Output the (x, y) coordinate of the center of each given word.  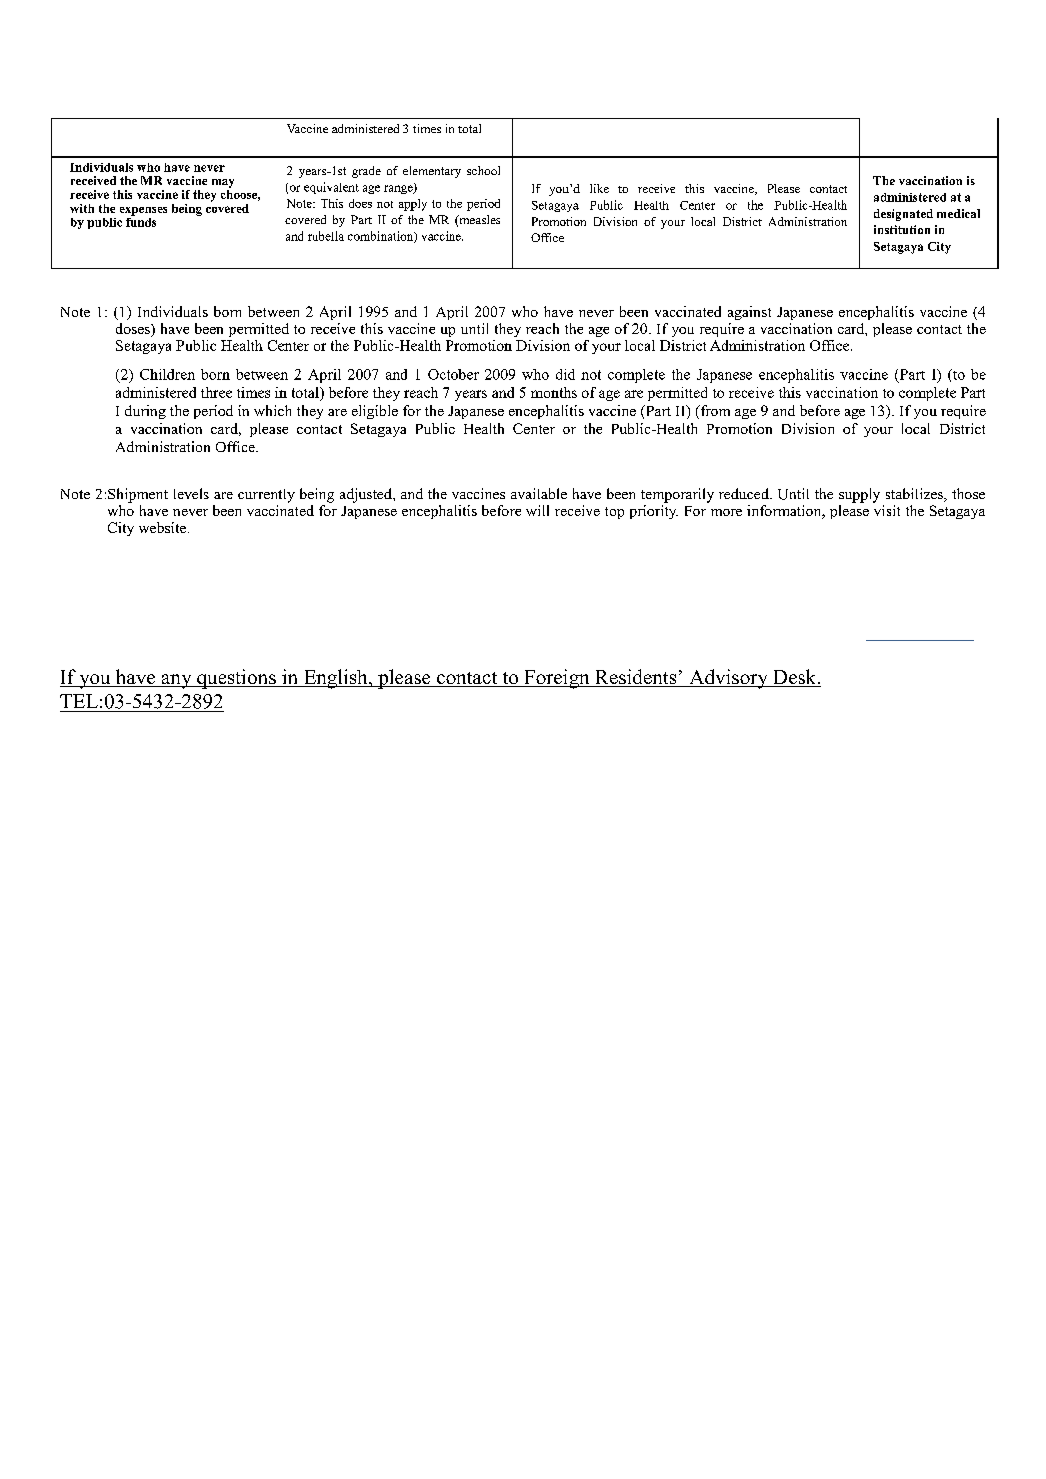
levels (191, 493)
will (537, 510)
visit (886, 509)
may (223, 183)
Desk (795, 678)
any (176, 681)
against (749, 313)
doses (134, 330)
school (483, 170)
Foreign (557, 679)
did (565, 374)
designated (903, 215)
